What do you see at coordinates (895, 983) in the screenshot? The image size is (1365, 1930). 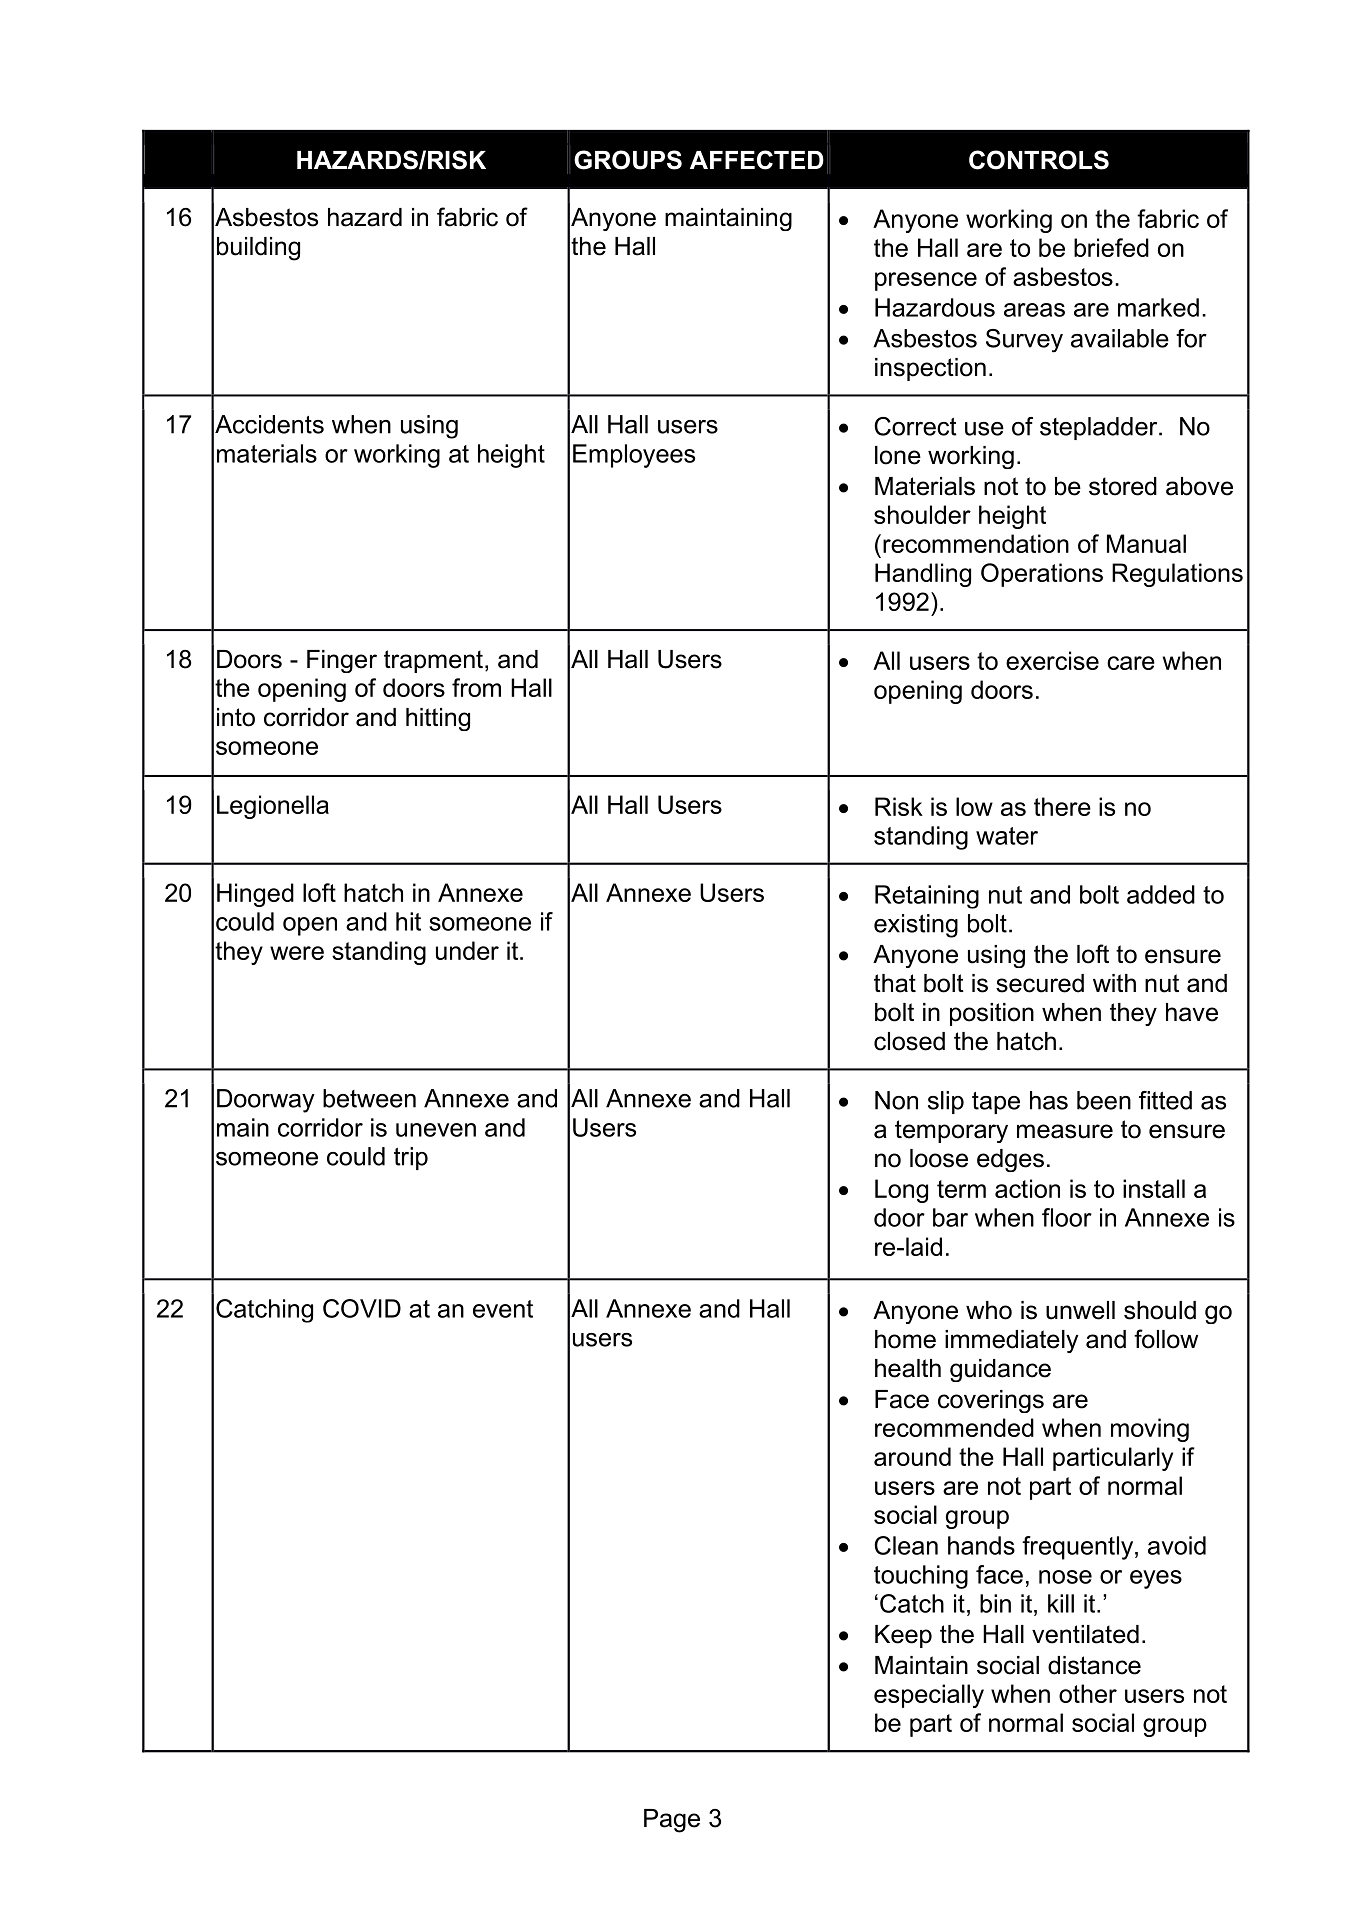 I see `that` at bounding box center [895, 983].
